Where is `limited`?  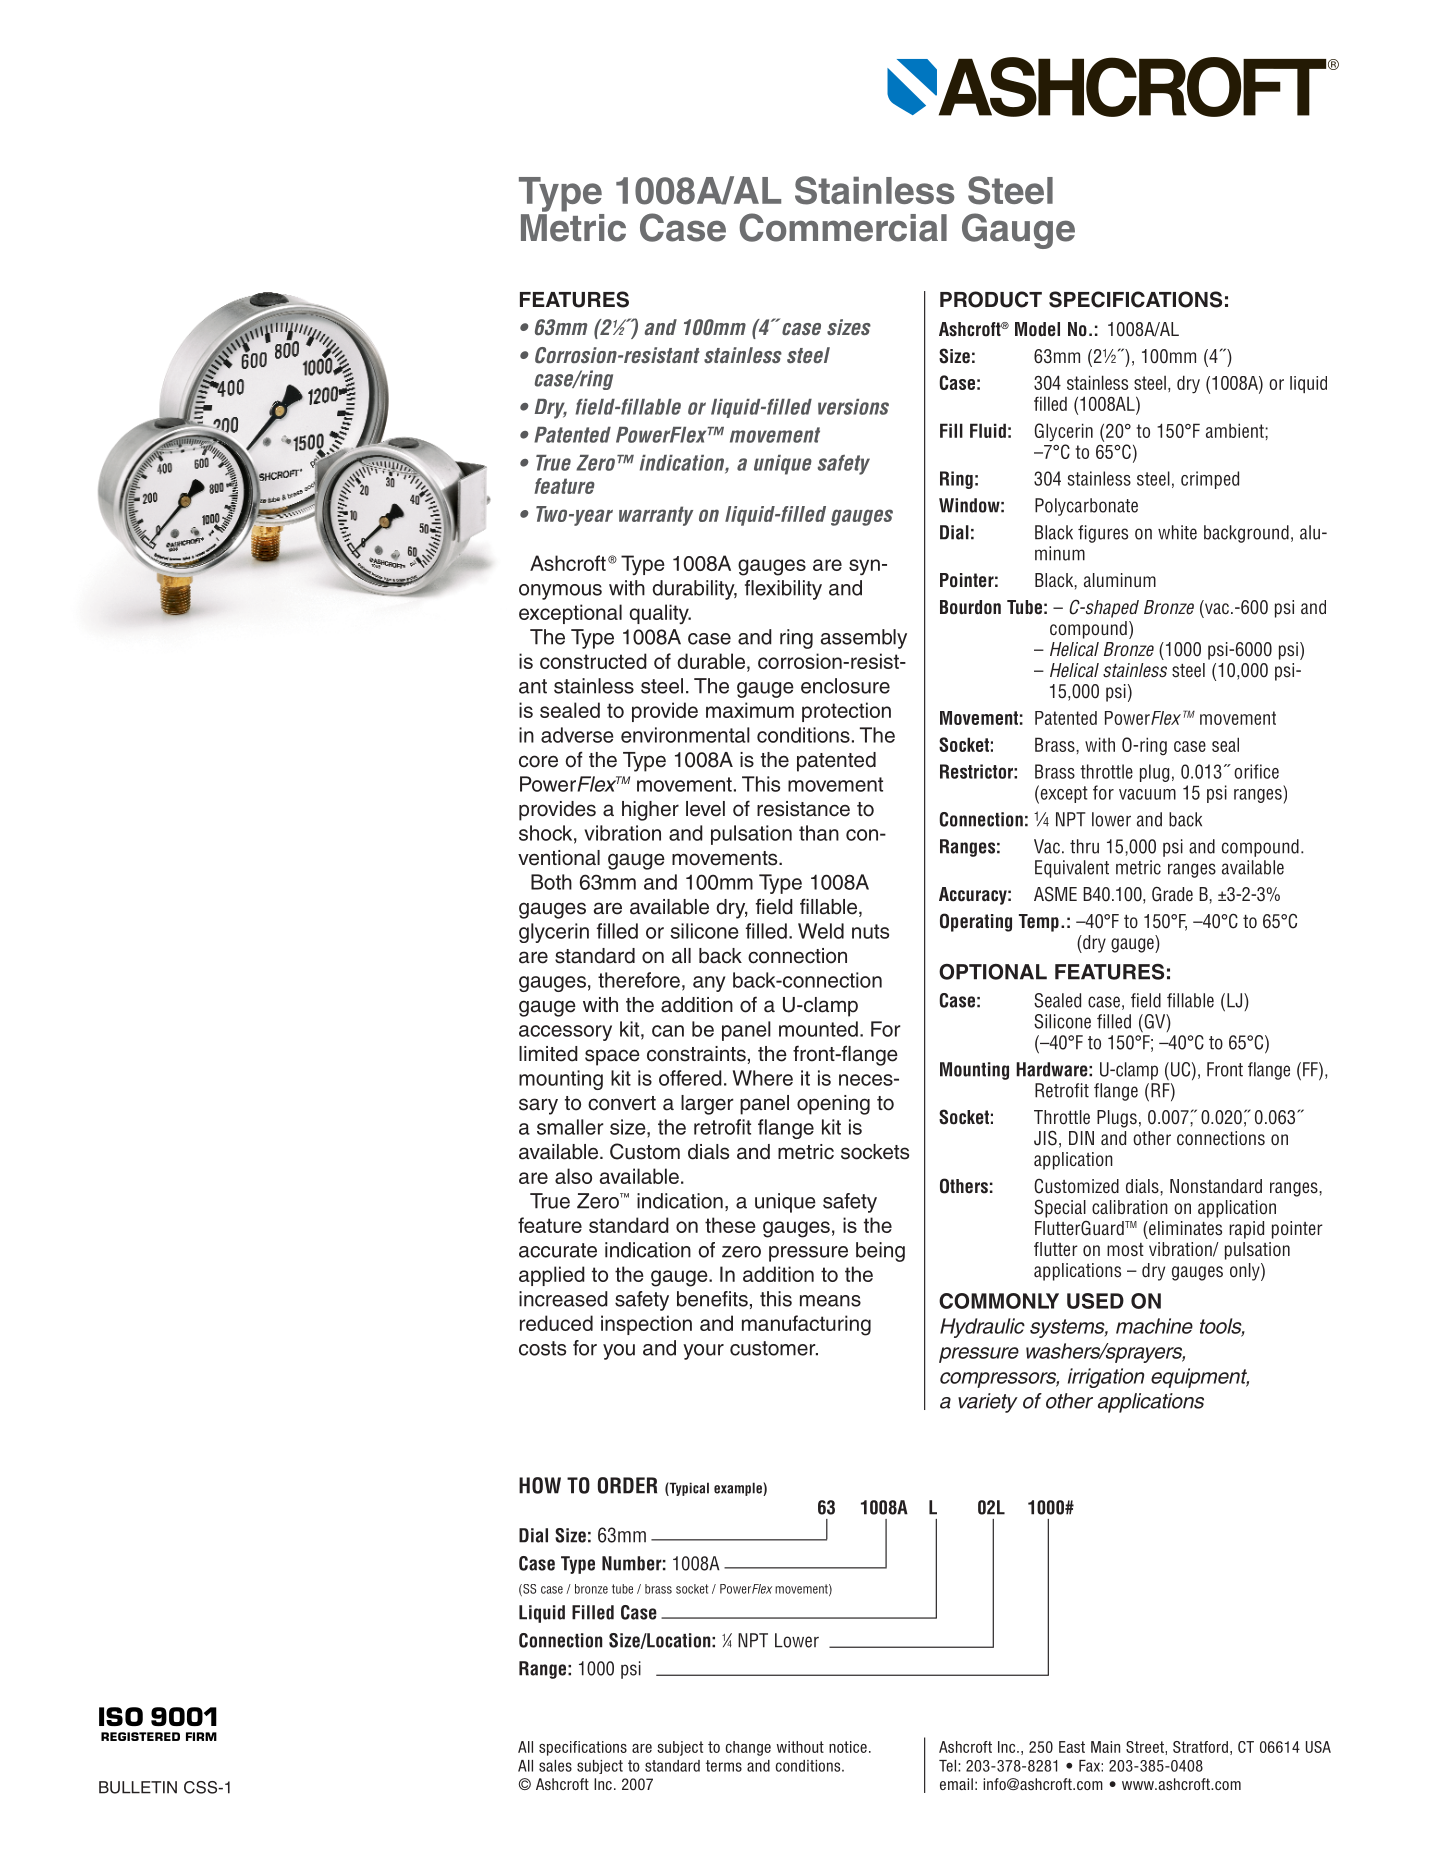
limited is located at coordinates (548, 1054).
